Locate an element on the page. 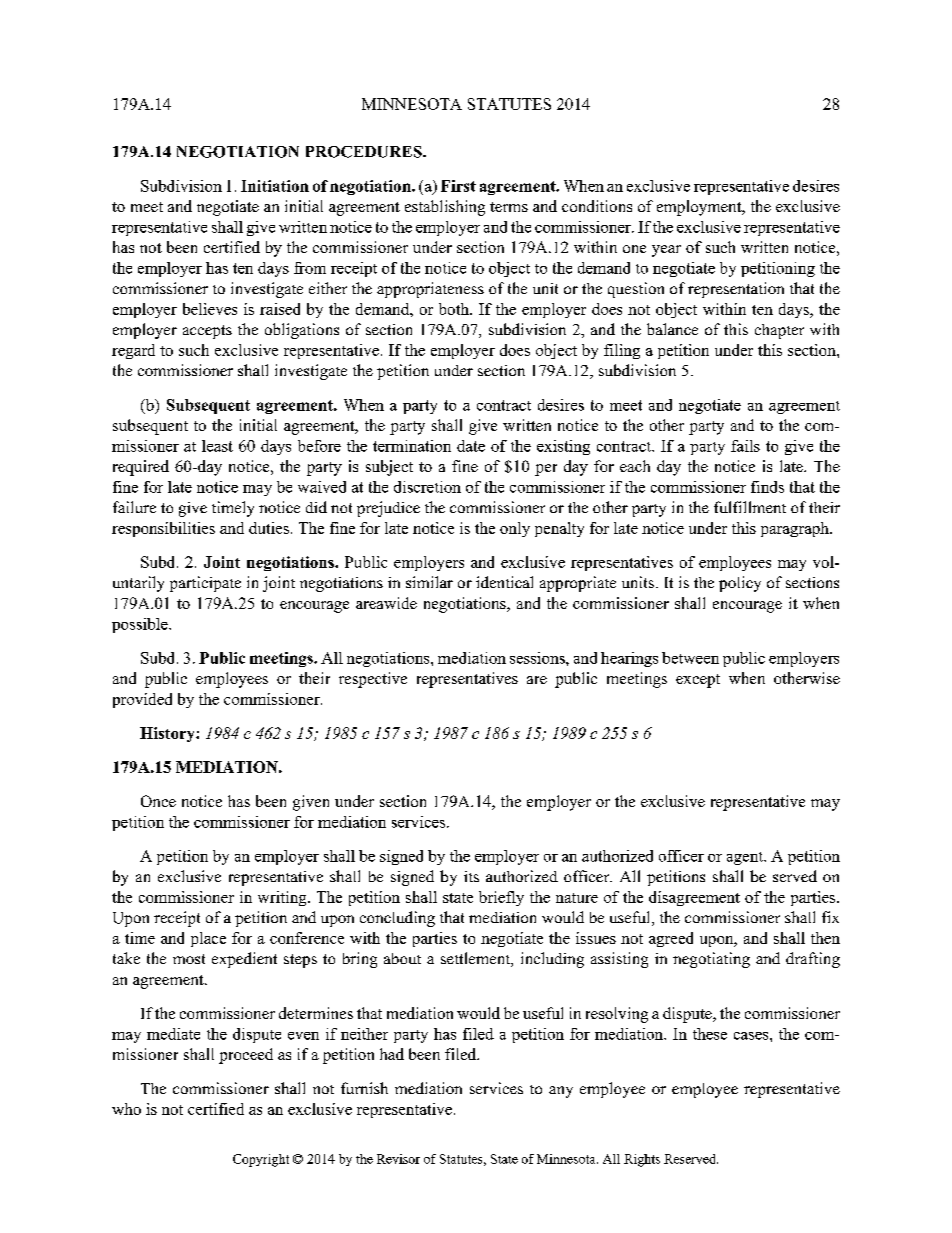  employment is located at coordinates (700, 208).
